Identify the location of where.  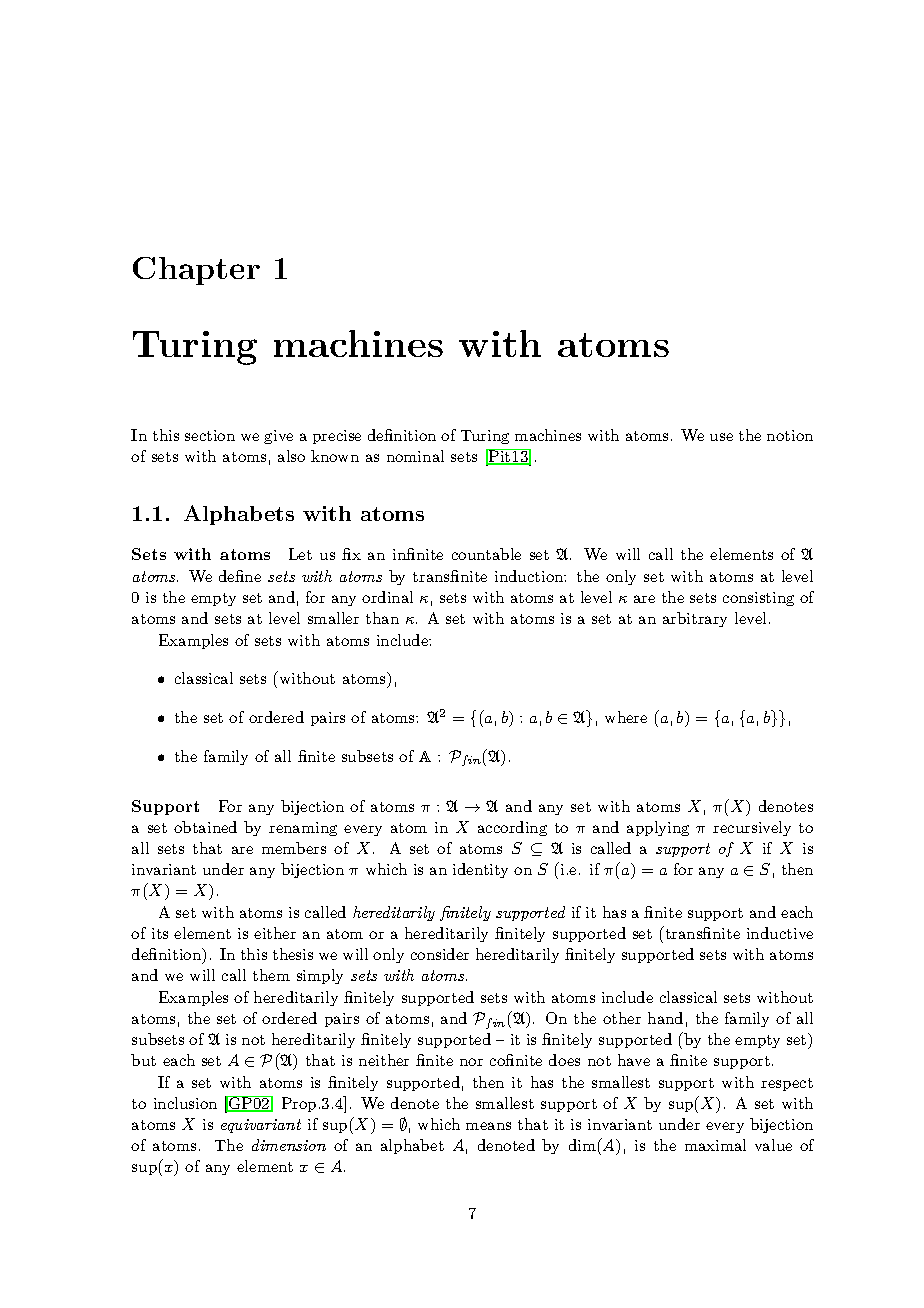
(626, 717).
